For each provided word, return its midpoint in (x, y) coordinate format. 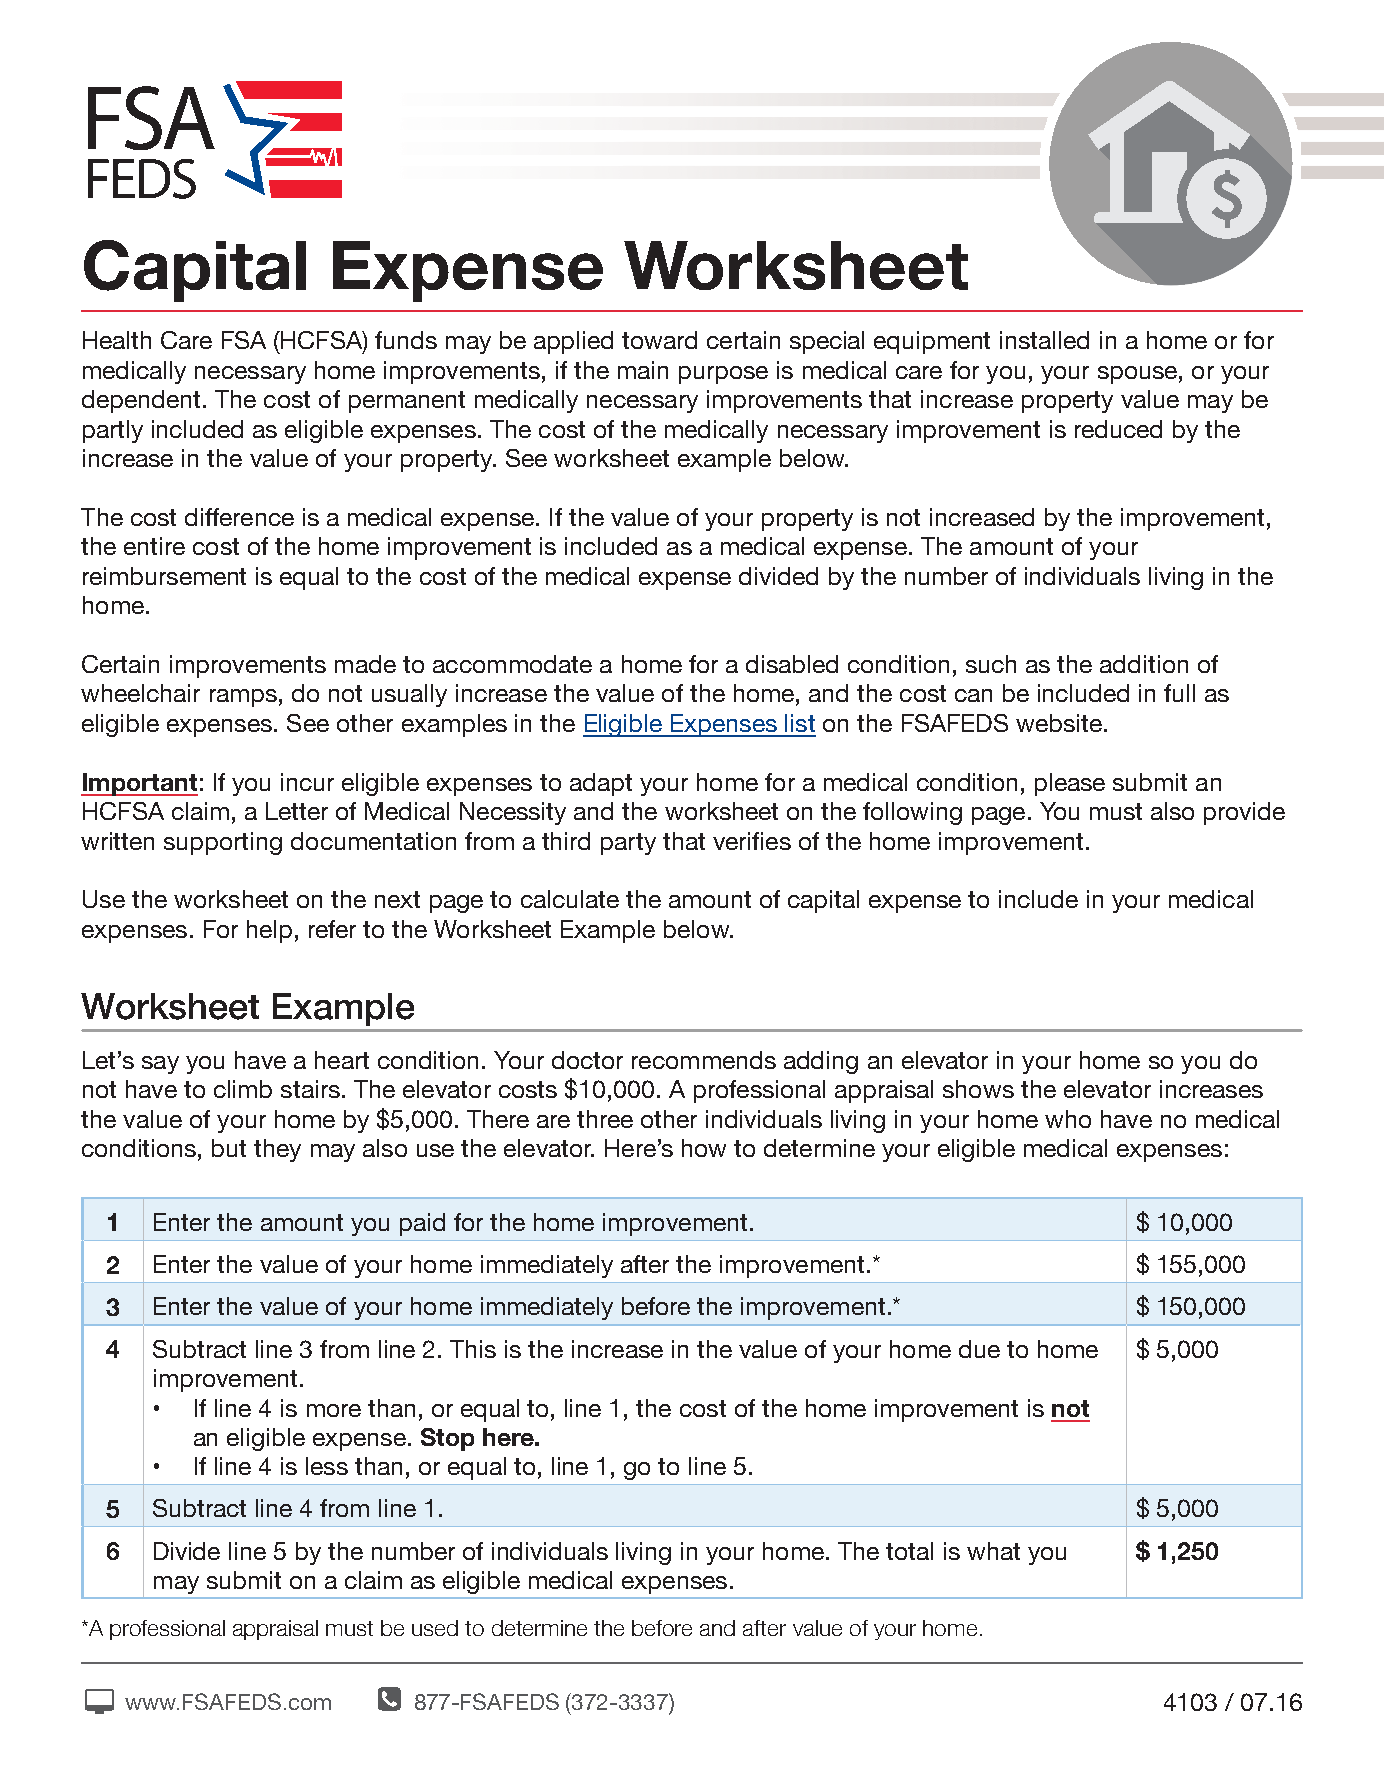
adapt (601, 784)
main (643, 370)
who (1068, 1119)
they (277, 1150)
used (435, 1628)
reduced (1118, 429)
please (1070, 784)
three (605, 1119)
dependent (141, 401)
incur (307, 782)
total (909, 1551)
